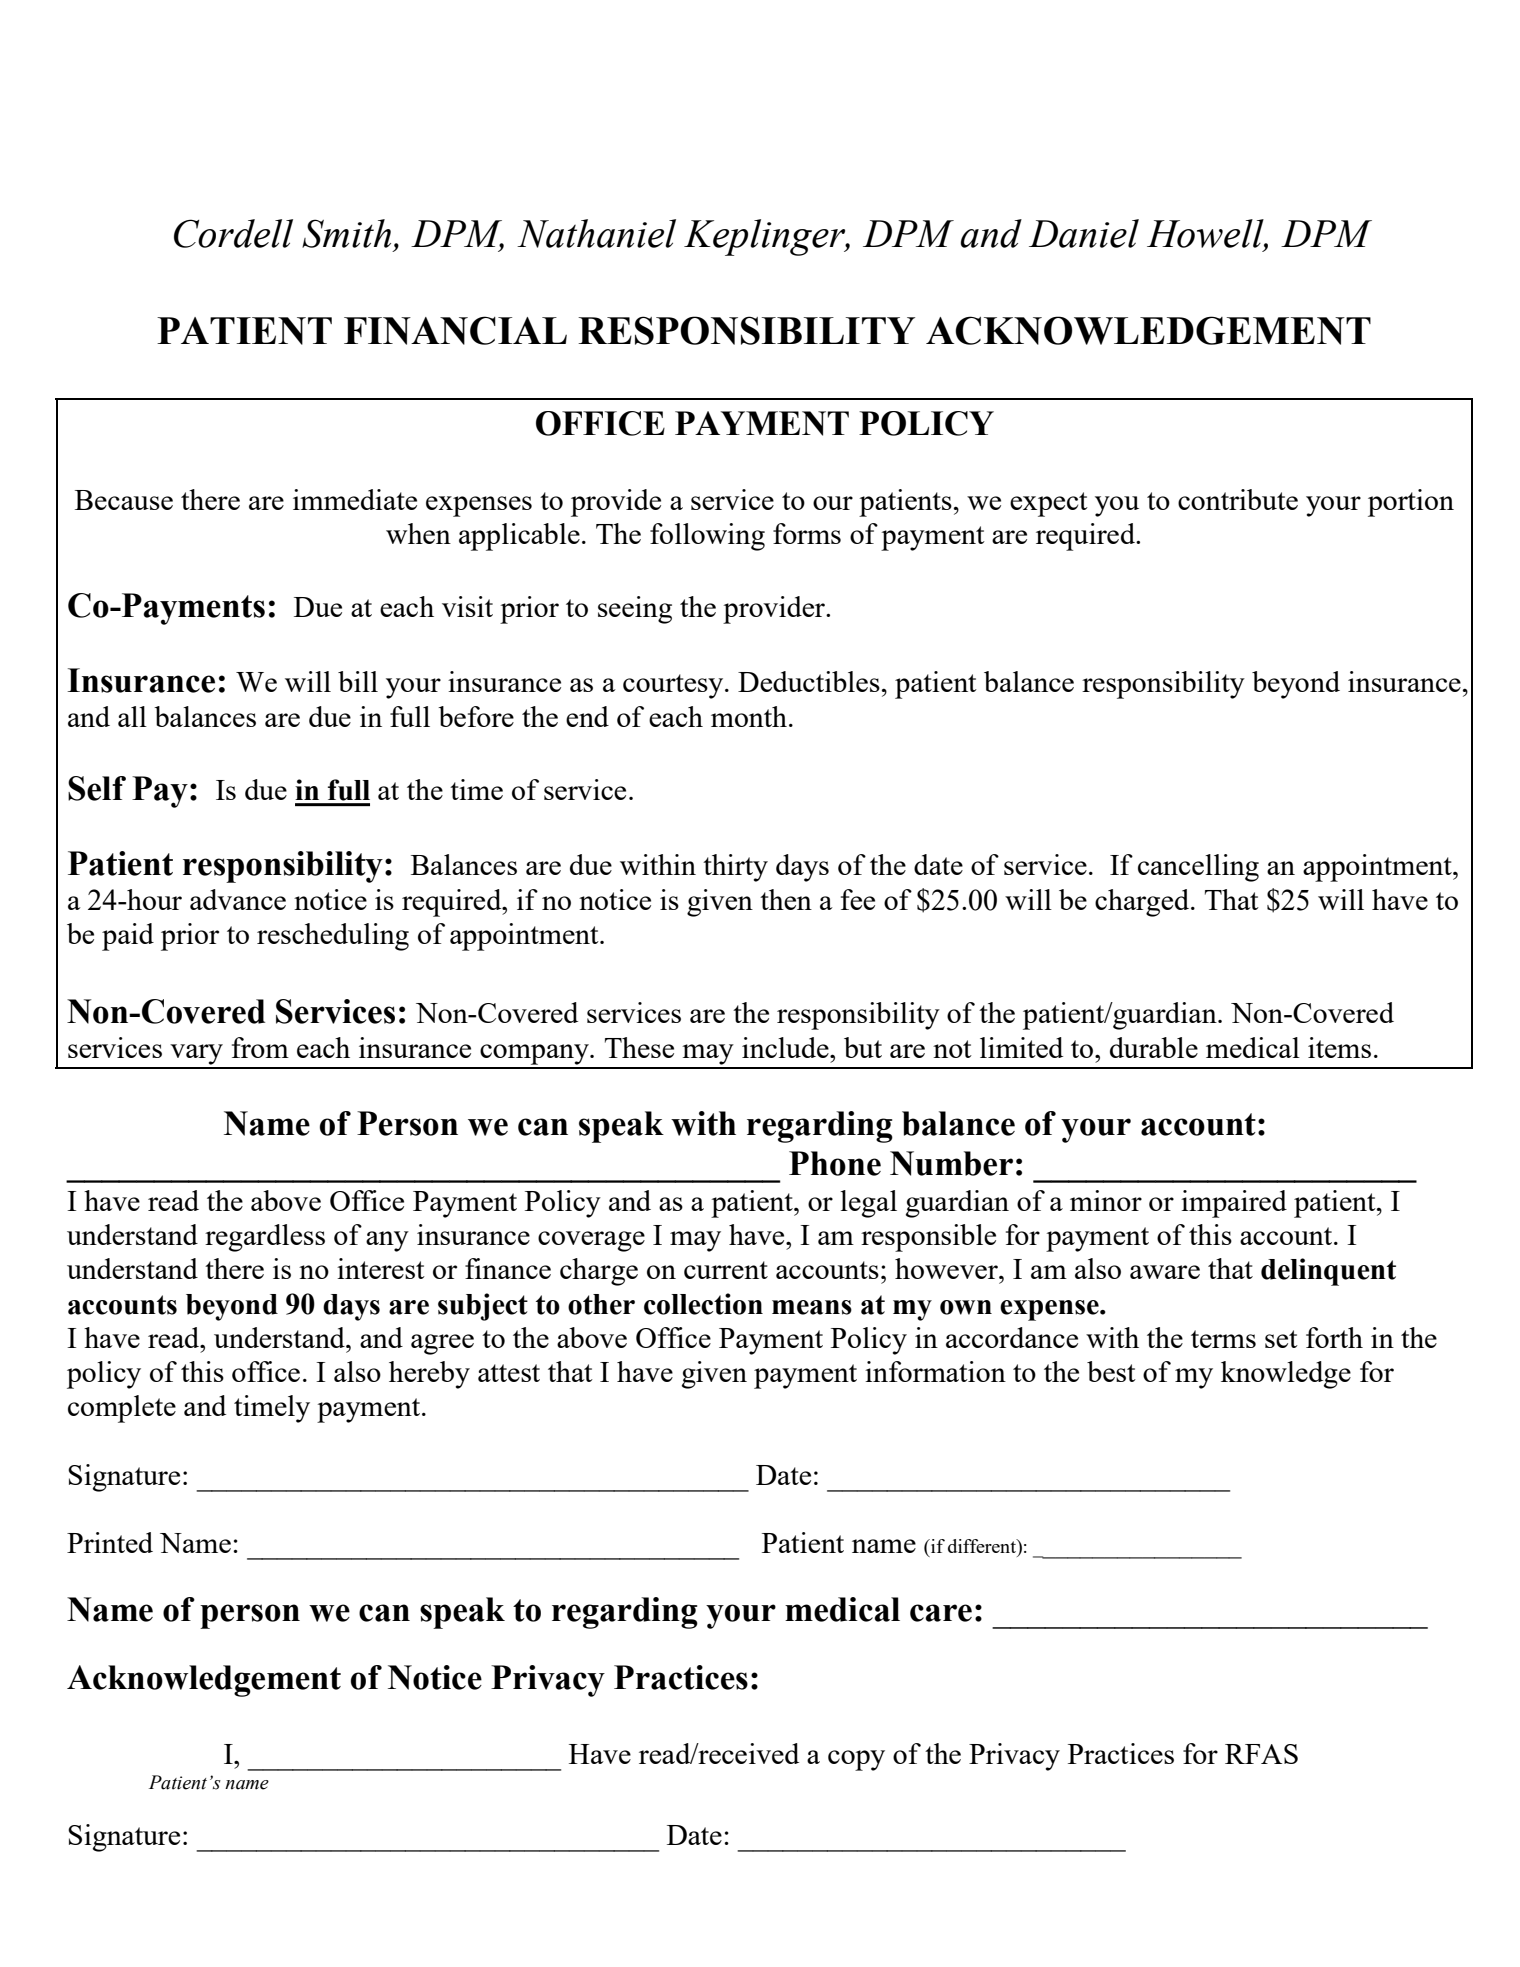 This page has height=1967, width=1520. I want to click on Nathaniel, so click(596, 233).
